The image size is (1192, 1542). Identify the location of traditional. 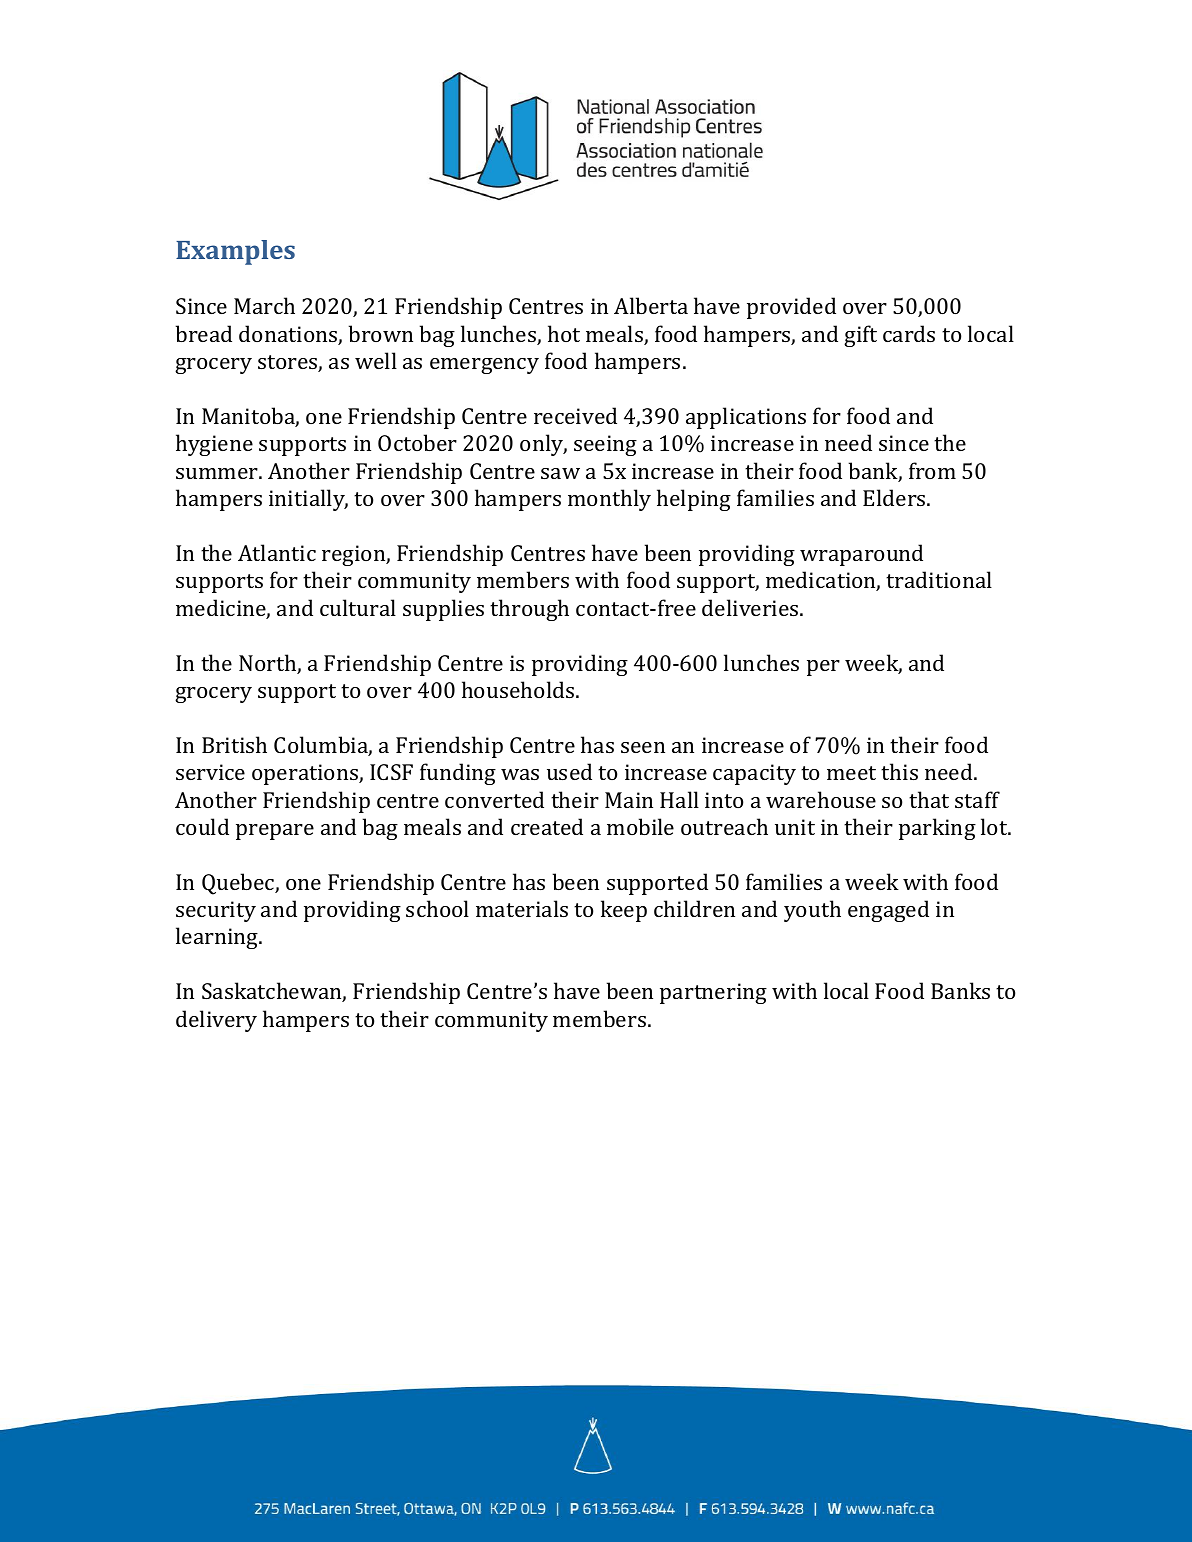
(939, 579).
